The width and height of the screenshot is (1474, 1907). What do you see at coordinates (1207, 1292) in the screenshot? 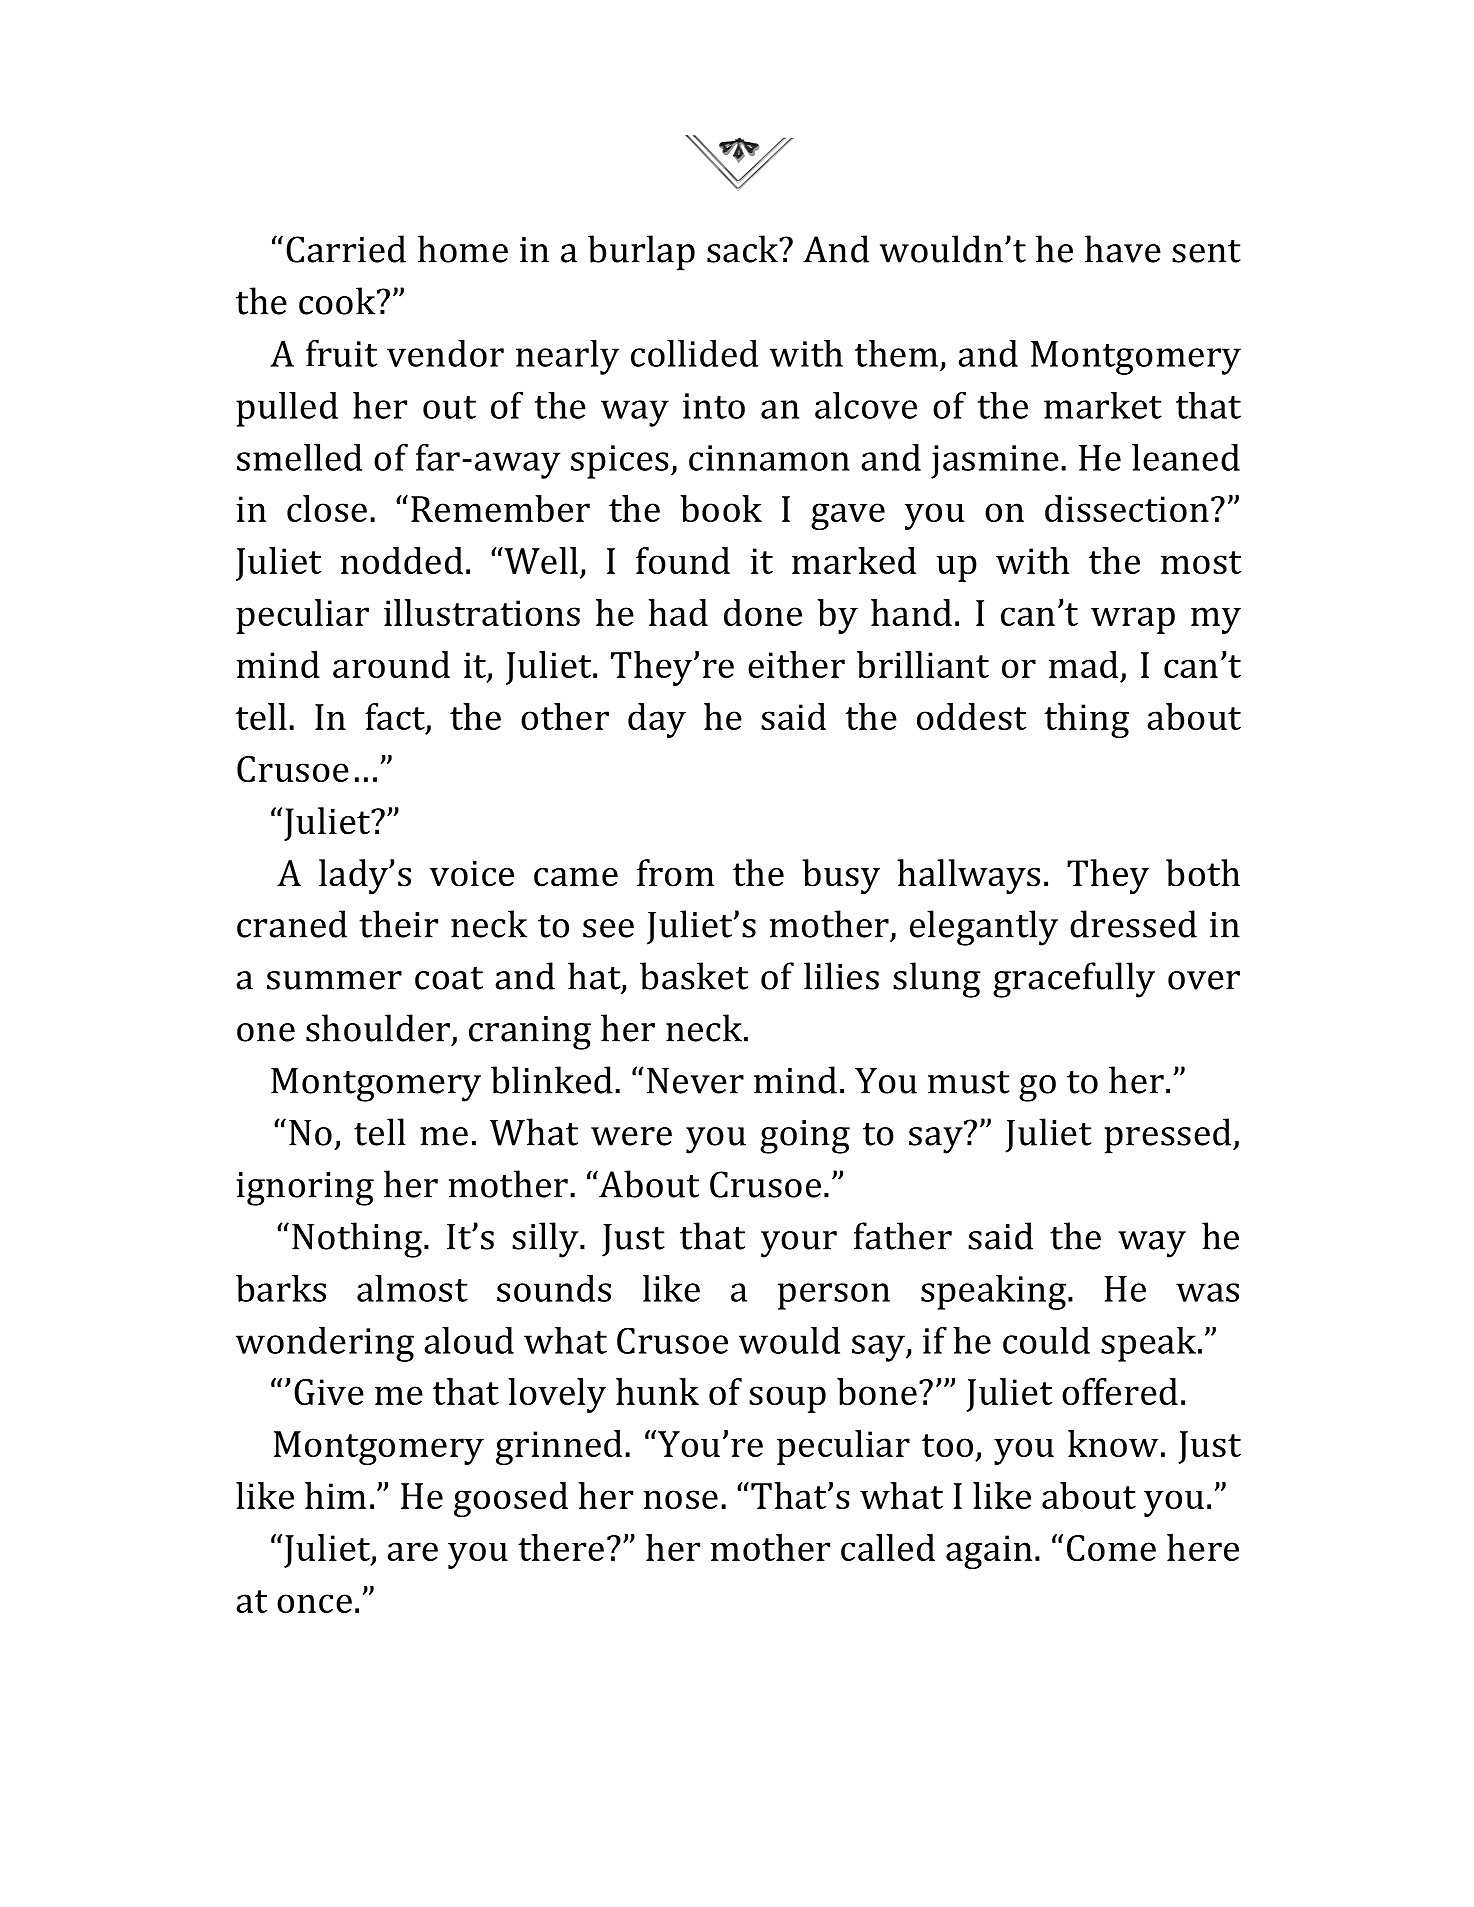
I see `was` at bounding box center [1207, 1292].
